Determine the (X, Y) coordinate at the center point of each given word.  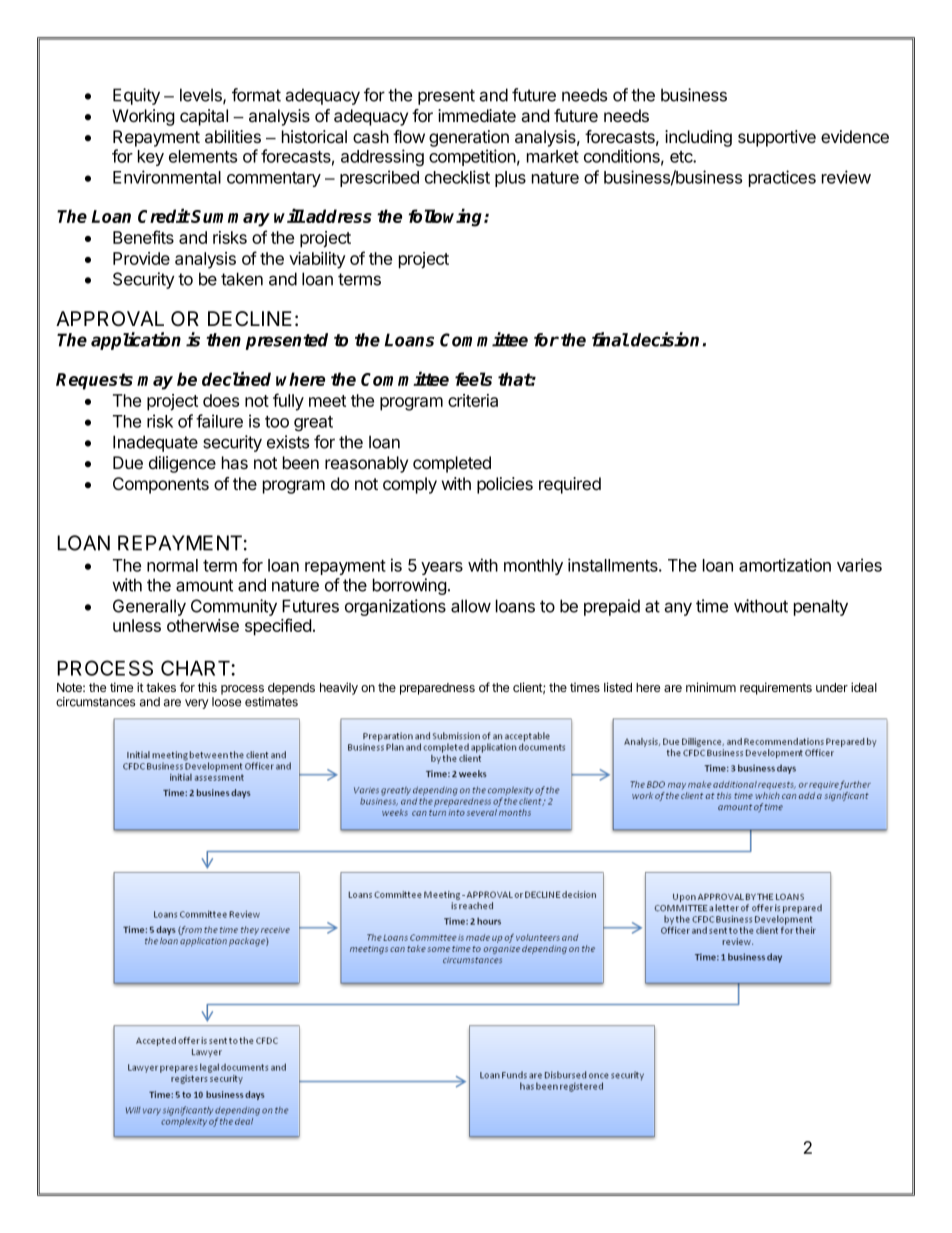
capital (204, 117)
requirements (776, 688)
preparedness (437, 689)
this (207, 687)
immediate (477, 116)
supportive (777, 138)
